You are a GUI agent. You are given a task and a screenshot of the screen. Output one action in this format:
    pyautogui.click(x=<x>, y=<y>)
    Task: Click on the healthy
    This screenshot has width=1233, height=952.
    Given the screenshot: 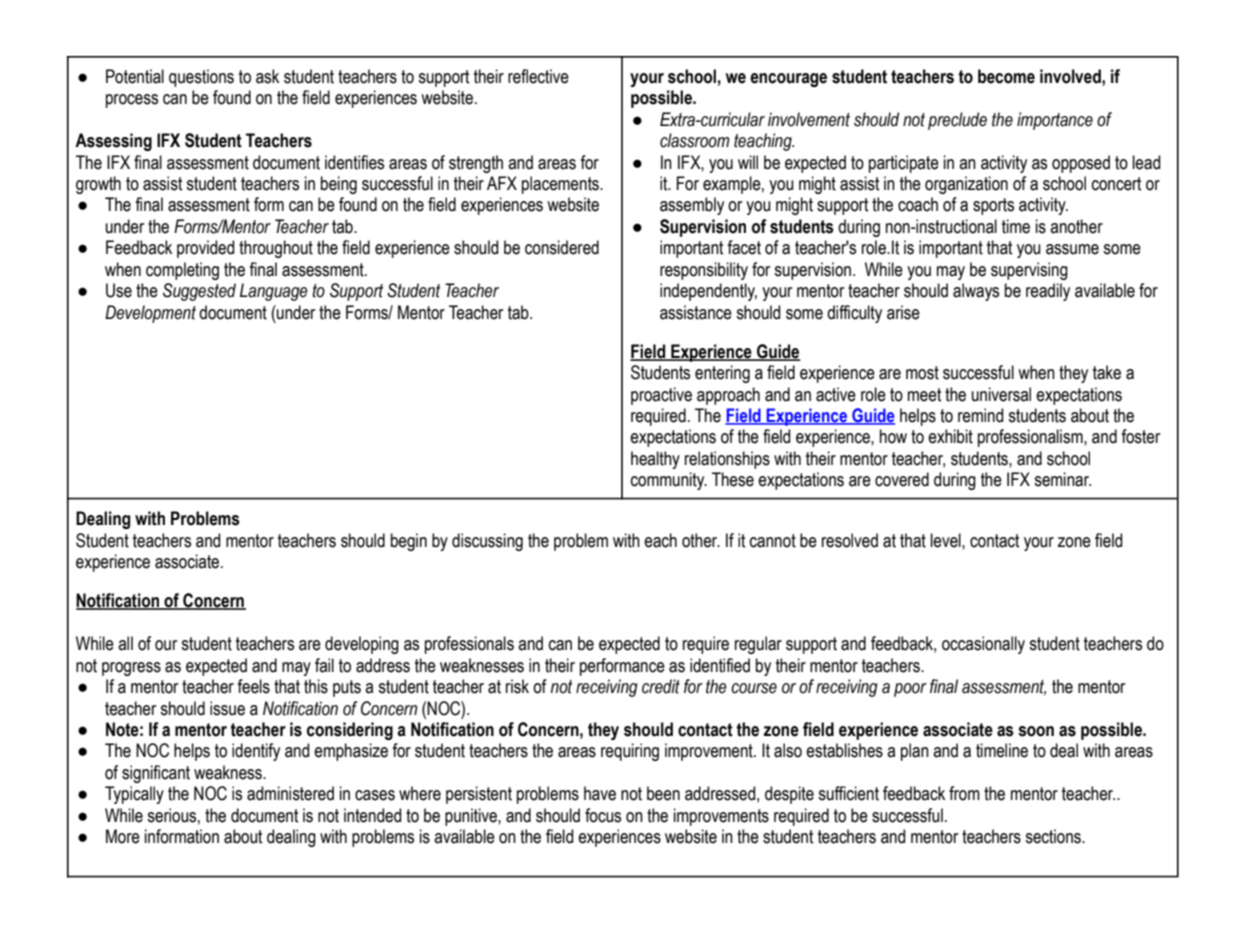 What is the action you would take?
    pyautogui.click(x=655, y=460)
